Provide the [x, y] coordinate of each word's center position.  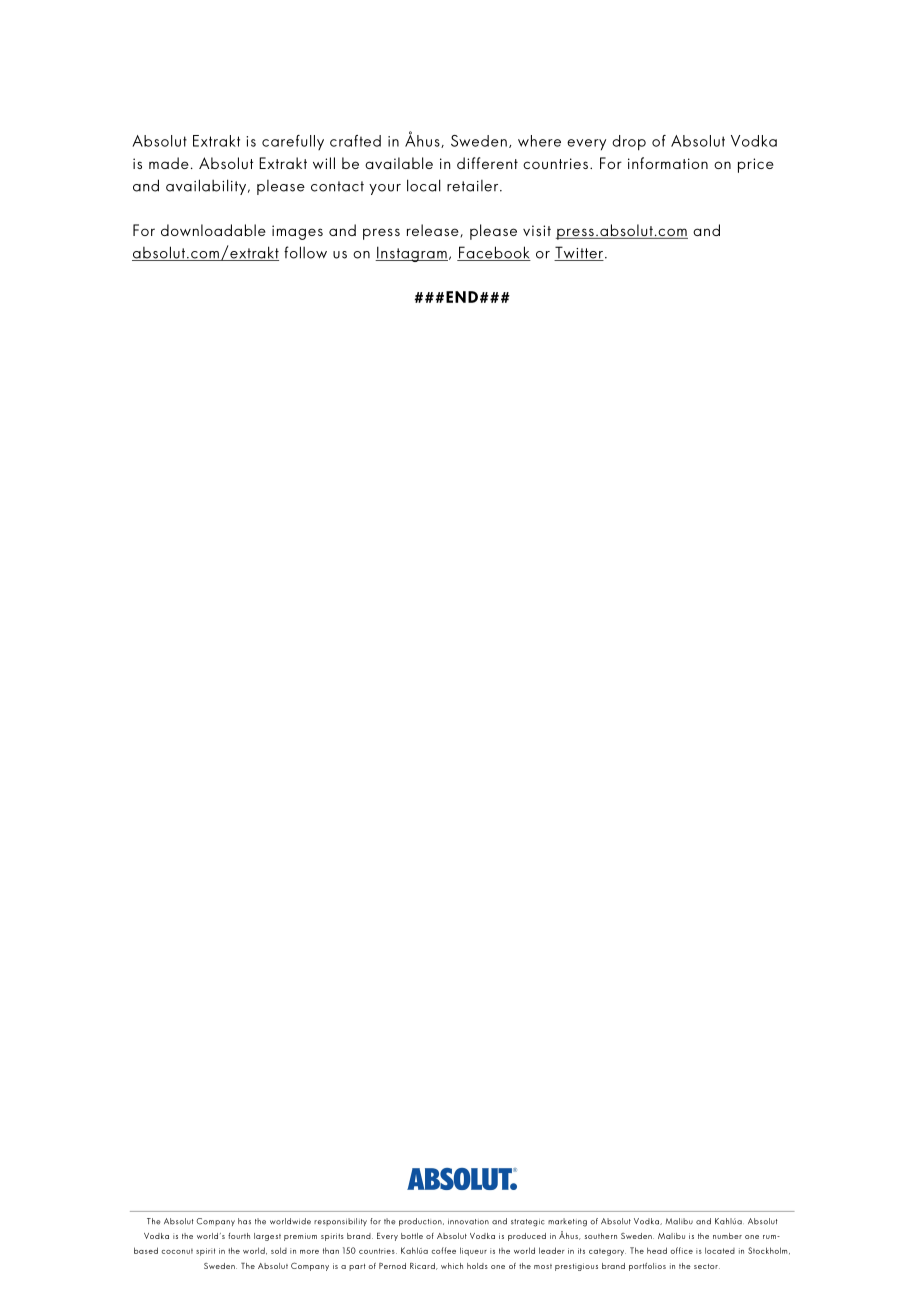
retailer [474, 186]
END [462, 297]
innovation [468, 1222]
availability [207, 187]
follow [305, 252]
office [681, 1250]
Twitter [579, 253]
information [668, 163]
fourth [239, 1236]
